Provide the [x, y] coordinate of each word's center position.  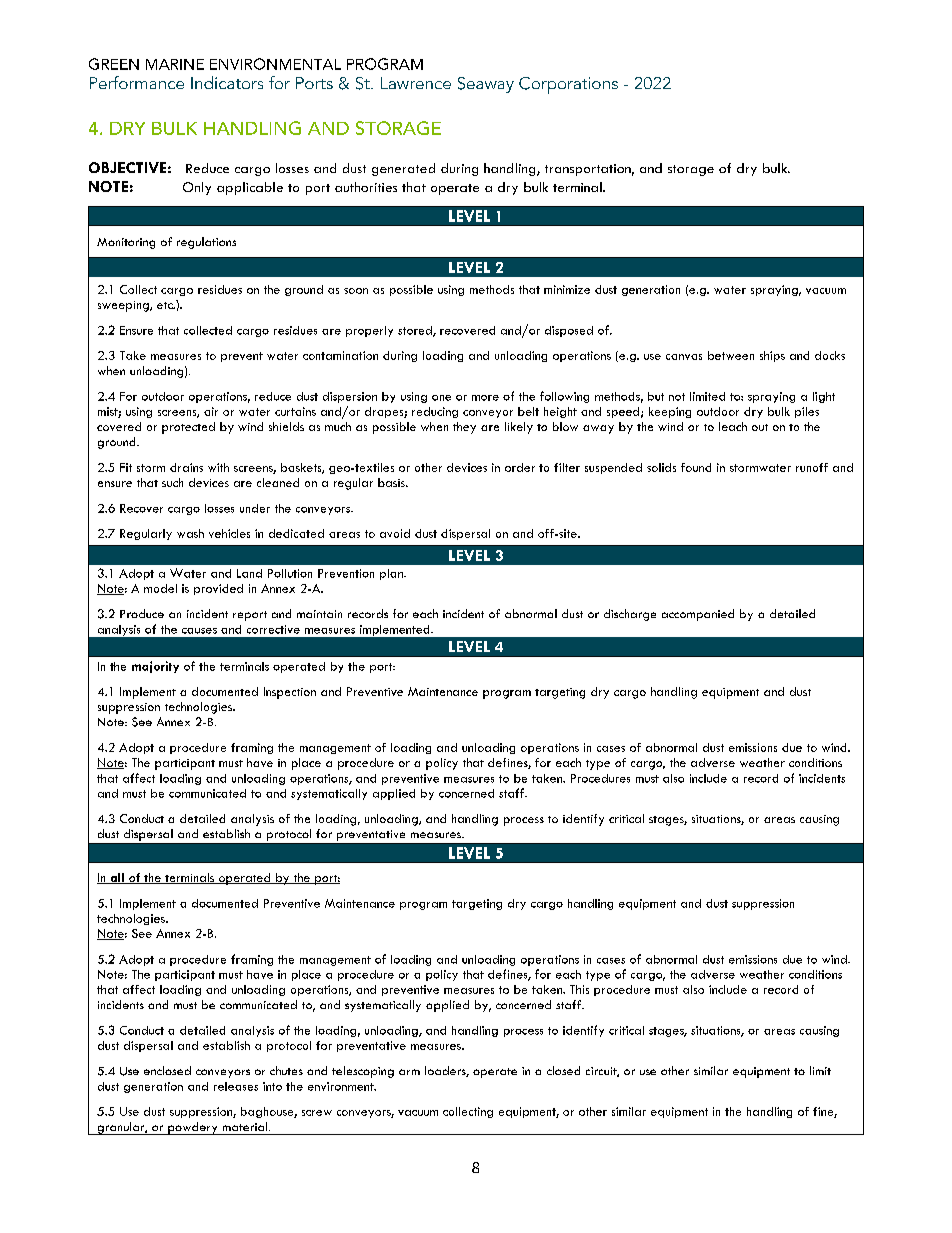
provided [218, 589]
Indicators [227, 82]
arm [409, 1072]
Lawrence [416, 83]
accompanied [698, 615]
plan [392, 574]
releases [236, 1086]
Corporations [568, 85]
